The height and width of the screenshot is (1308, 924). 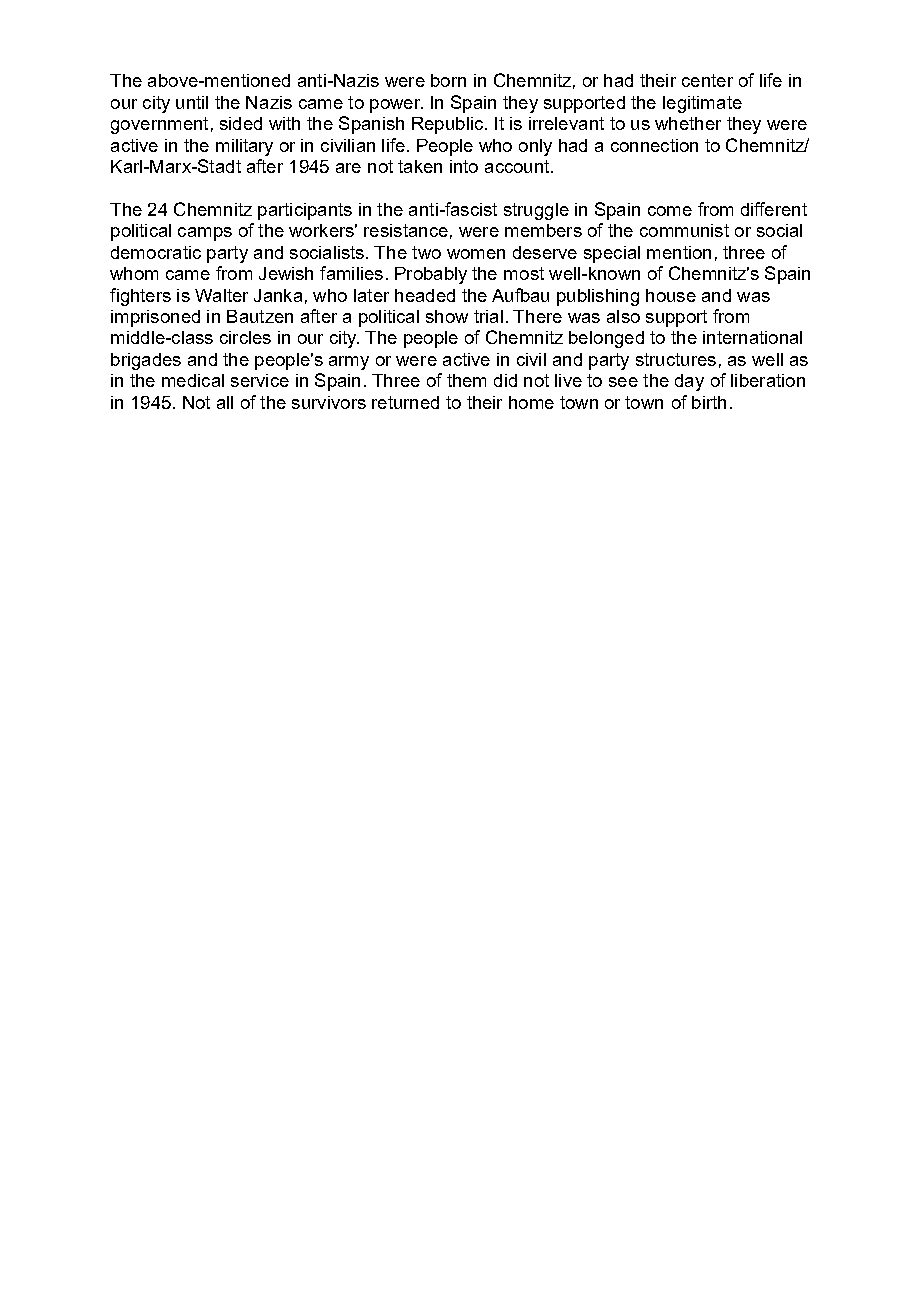 I want to click on imprisoned, so click(x=155, y=318).
